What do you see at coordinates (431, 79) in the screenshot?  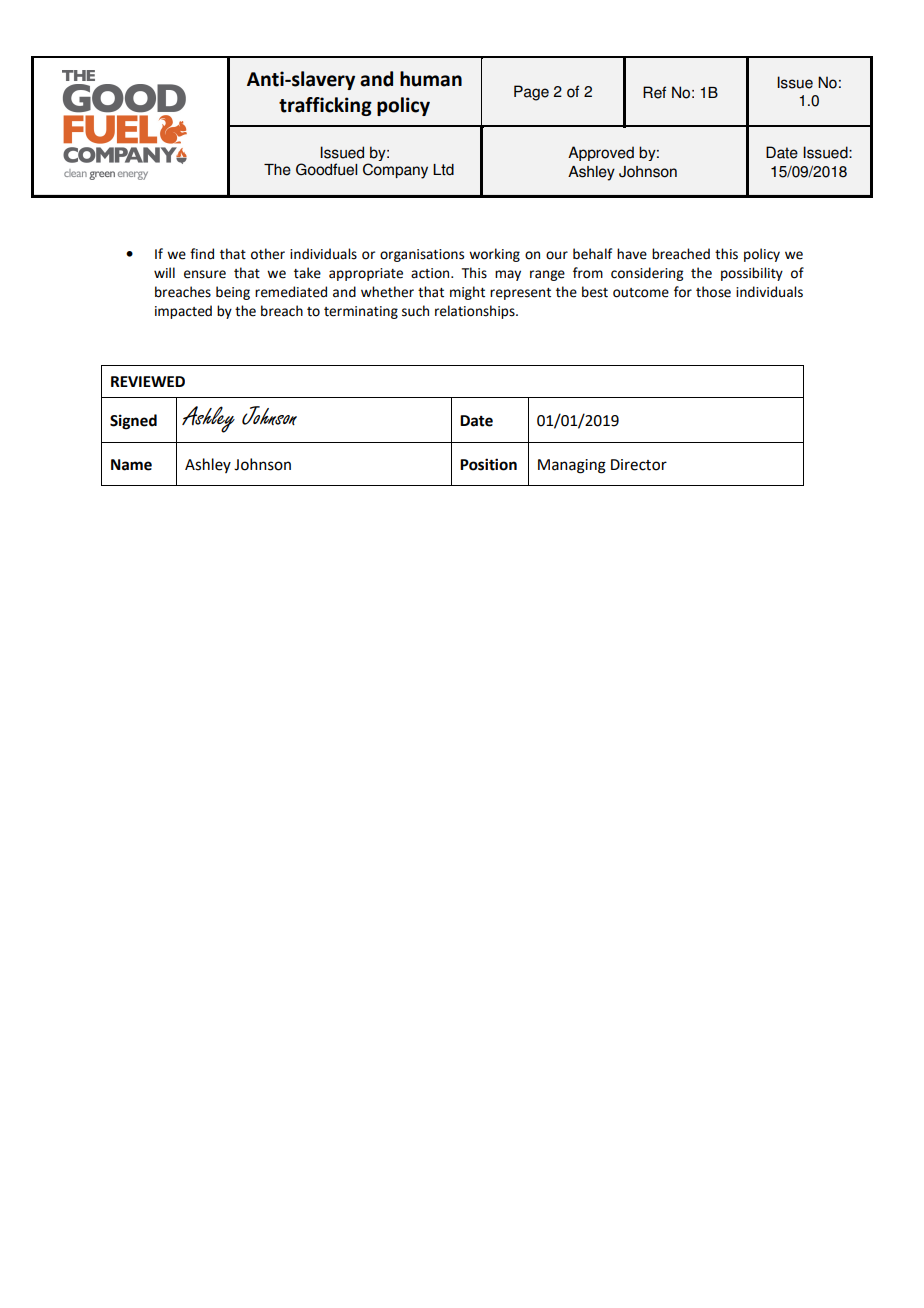 I see `human` at bounding box center [431, 79].
